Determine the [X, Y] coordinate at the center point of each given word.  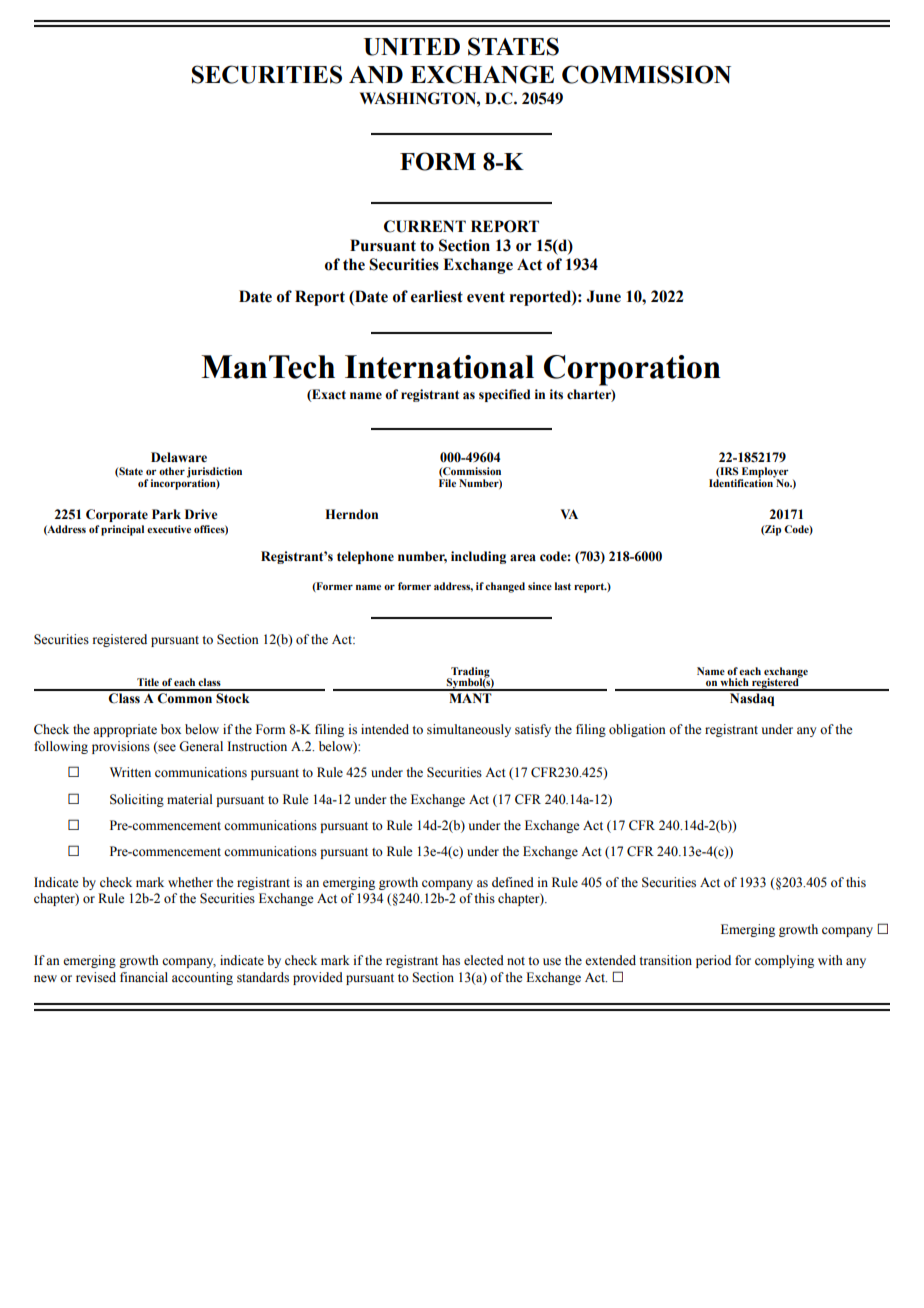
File [447, 483]
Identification [742, 482]
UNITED [412, 47]
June [604, 296]
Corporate [117, 515]
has [451, 960]
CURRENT [425, 226]
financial [144, 977]
